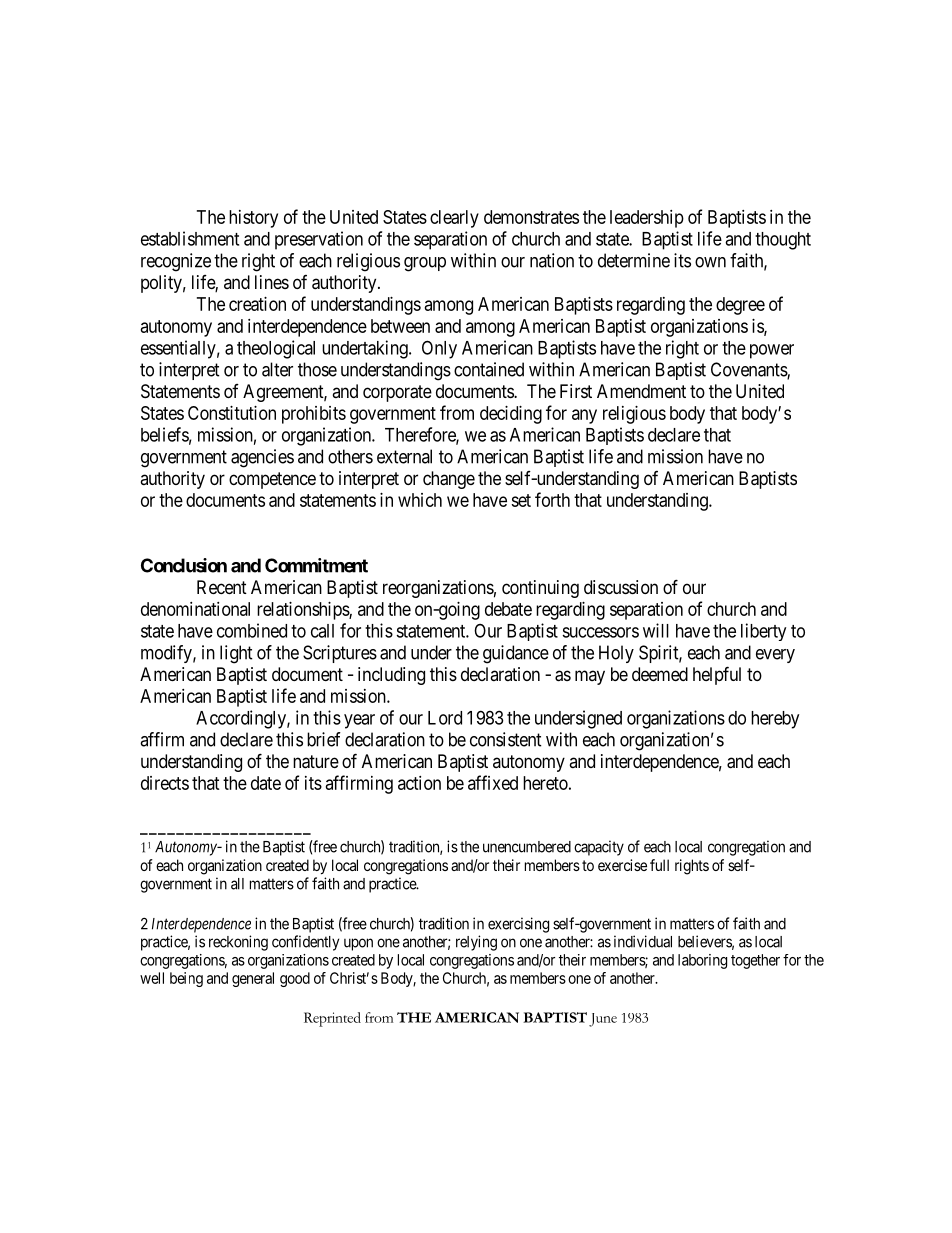 The image size is (952, 1233). What do you see at coordinates (190, 238) in the document?
I see `establishment` at bounding box center [190, 238].
